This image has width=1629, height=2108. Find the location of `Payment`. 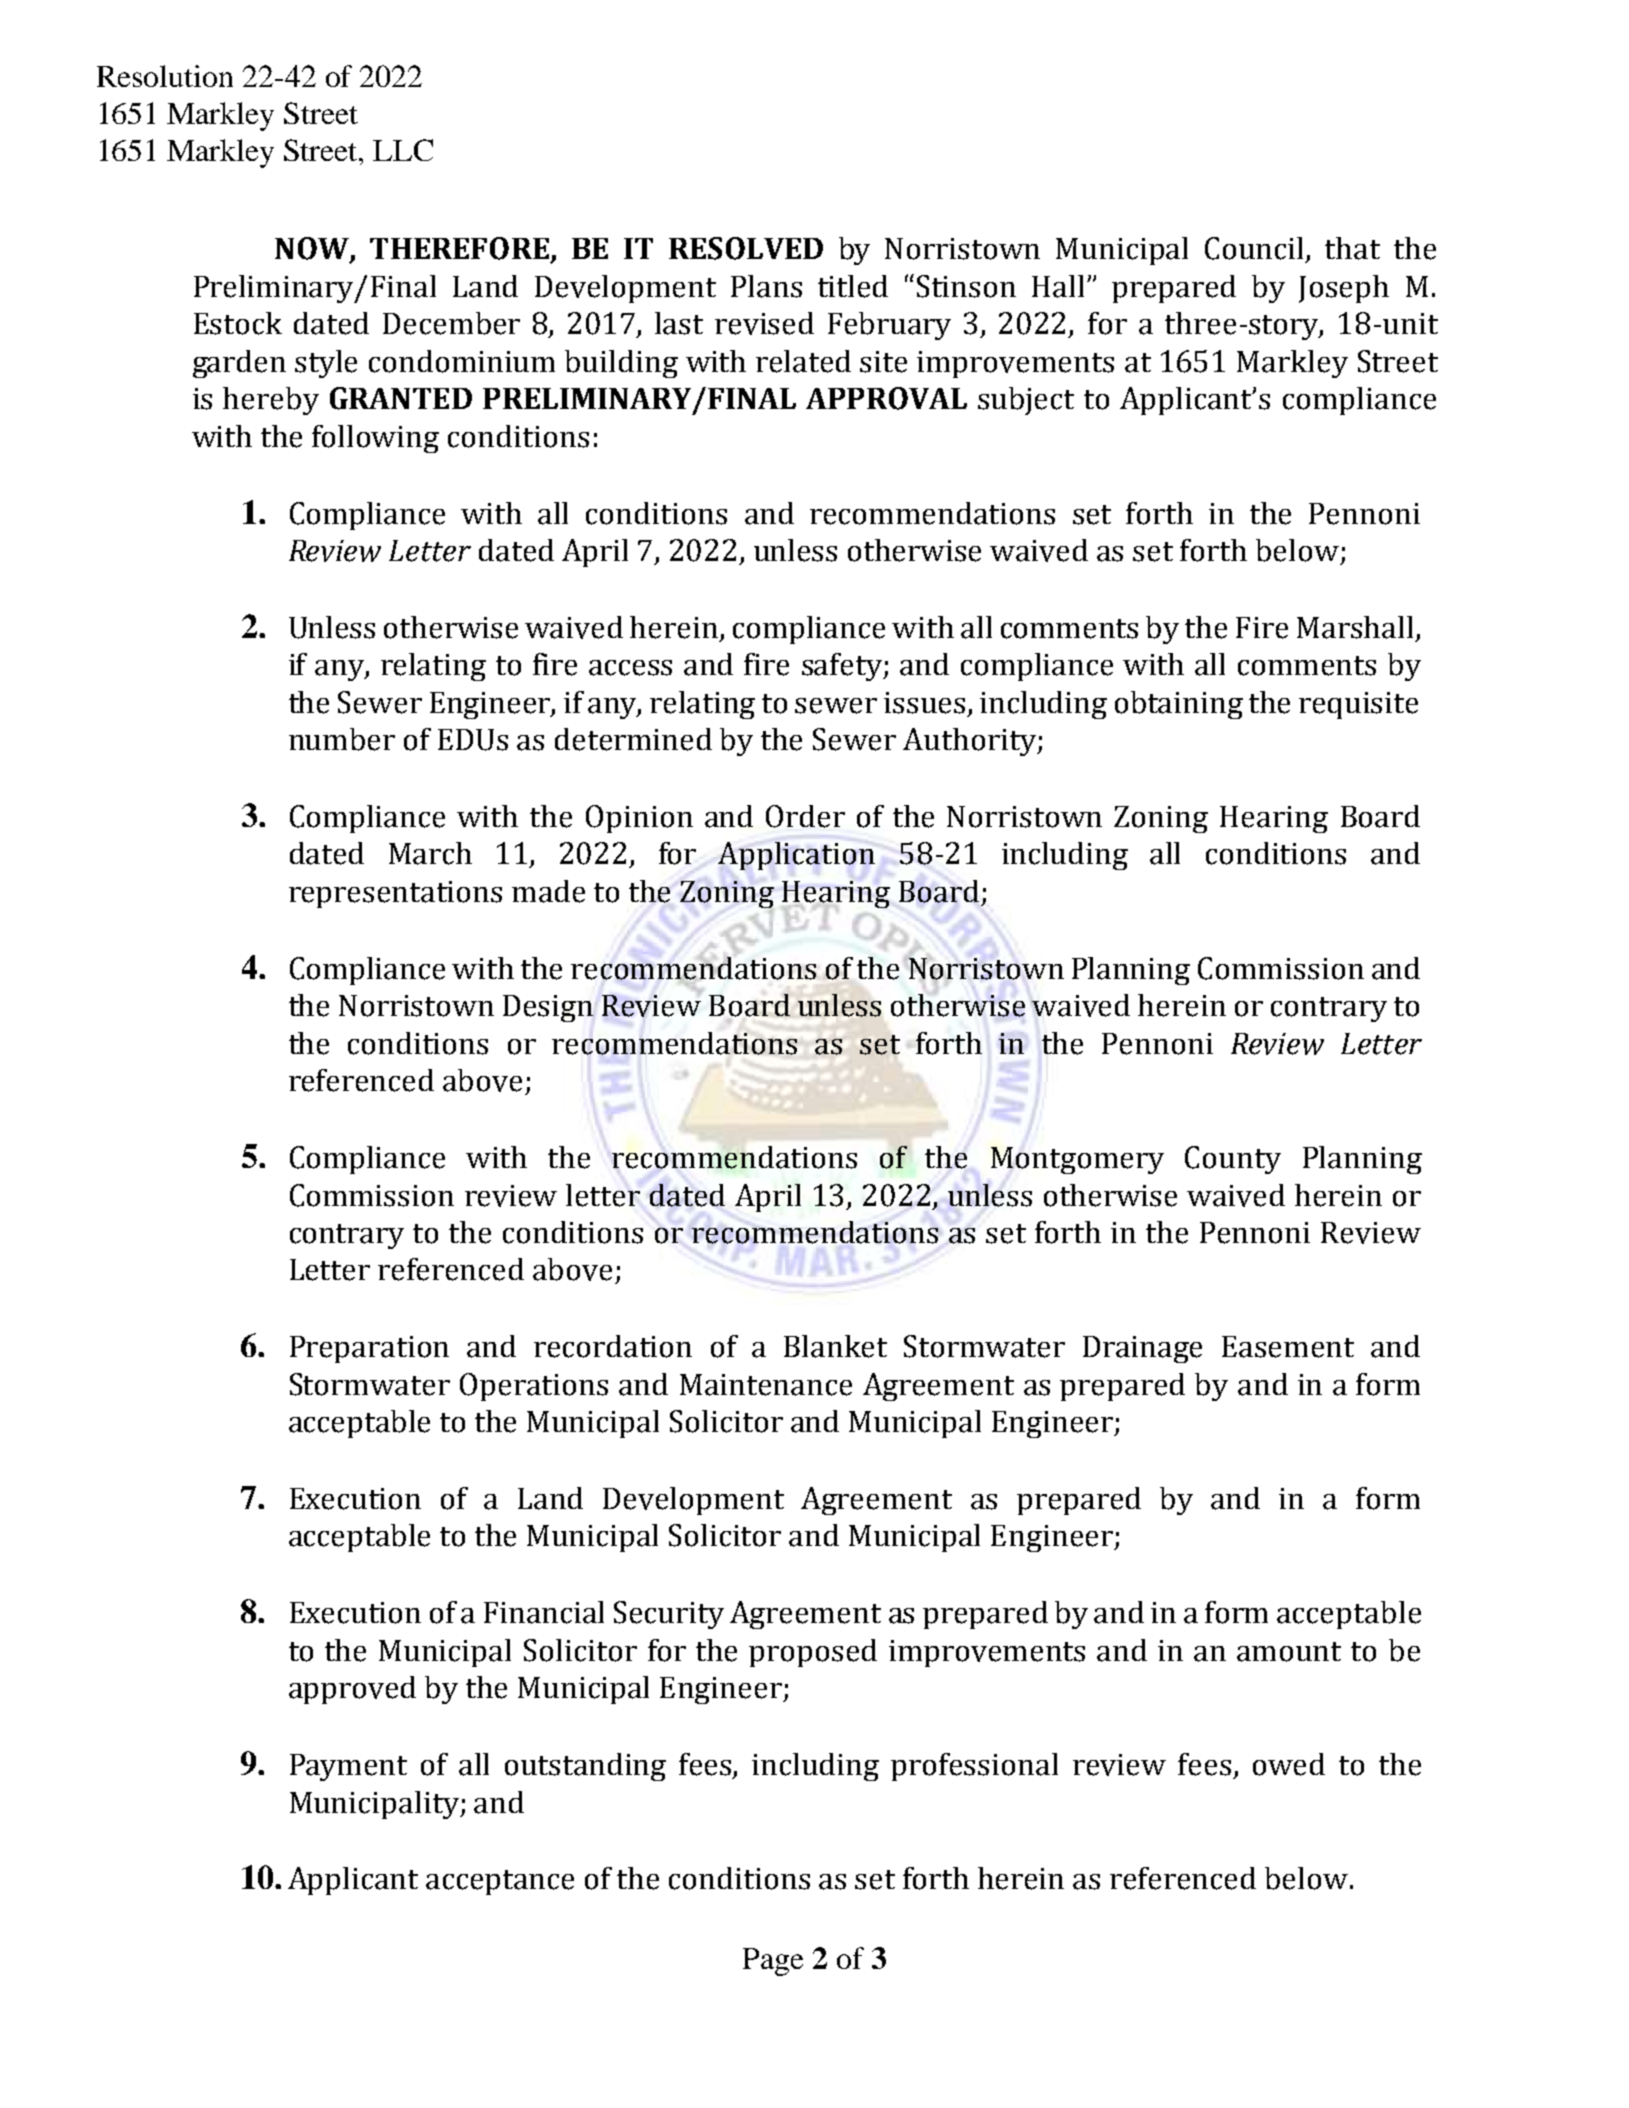

Payment is located at coordinates (348, 1767).
